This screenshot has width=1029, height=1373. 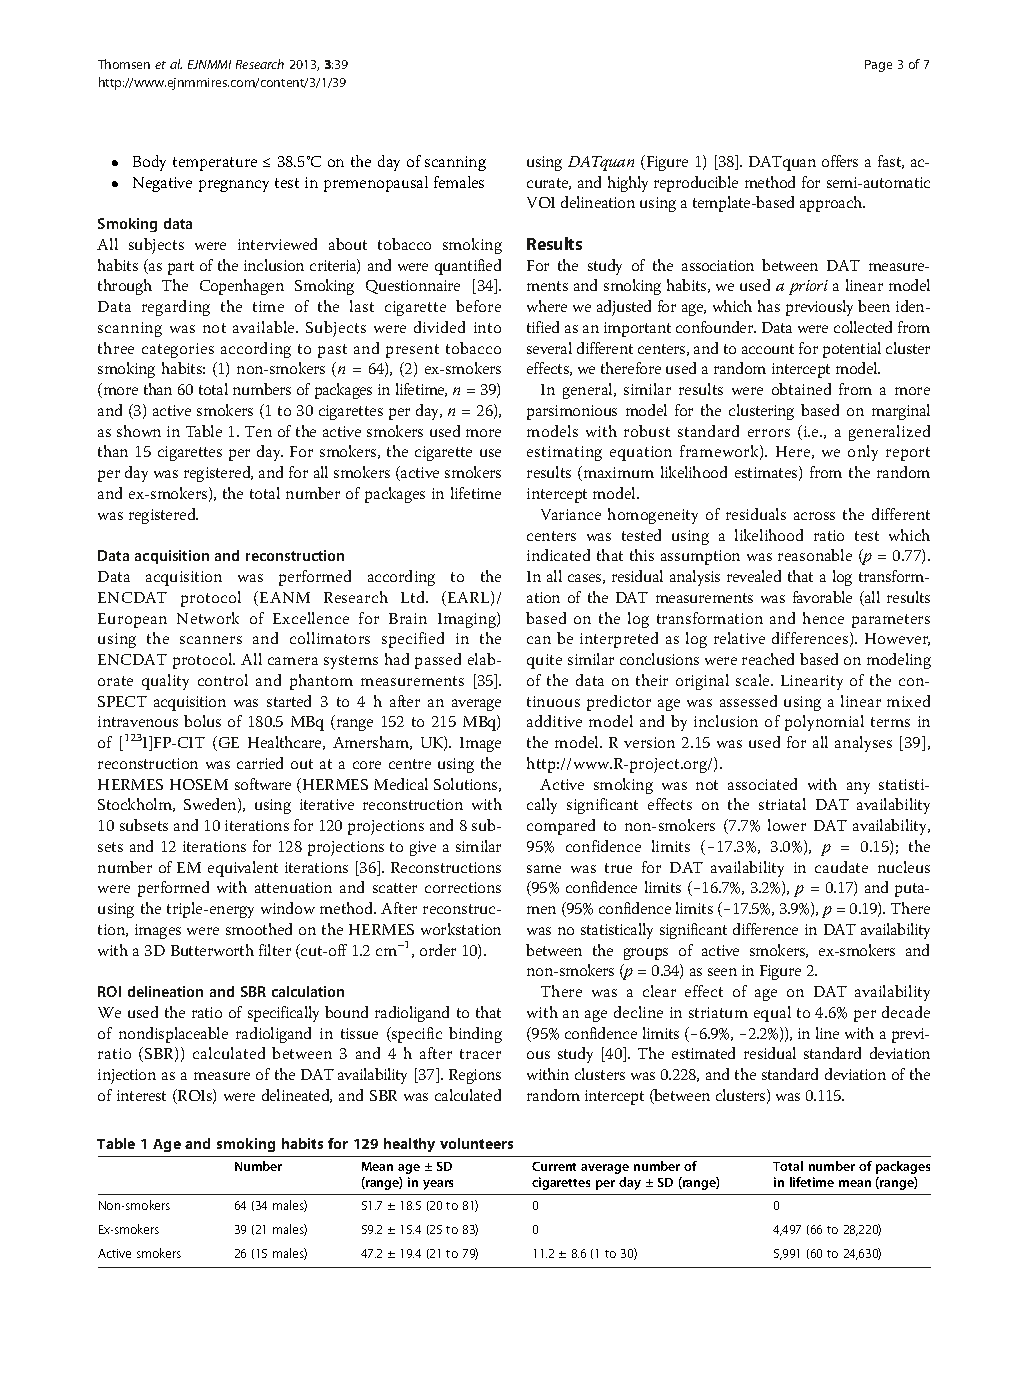 I want to click on lower, so click(x=787, y=825).
